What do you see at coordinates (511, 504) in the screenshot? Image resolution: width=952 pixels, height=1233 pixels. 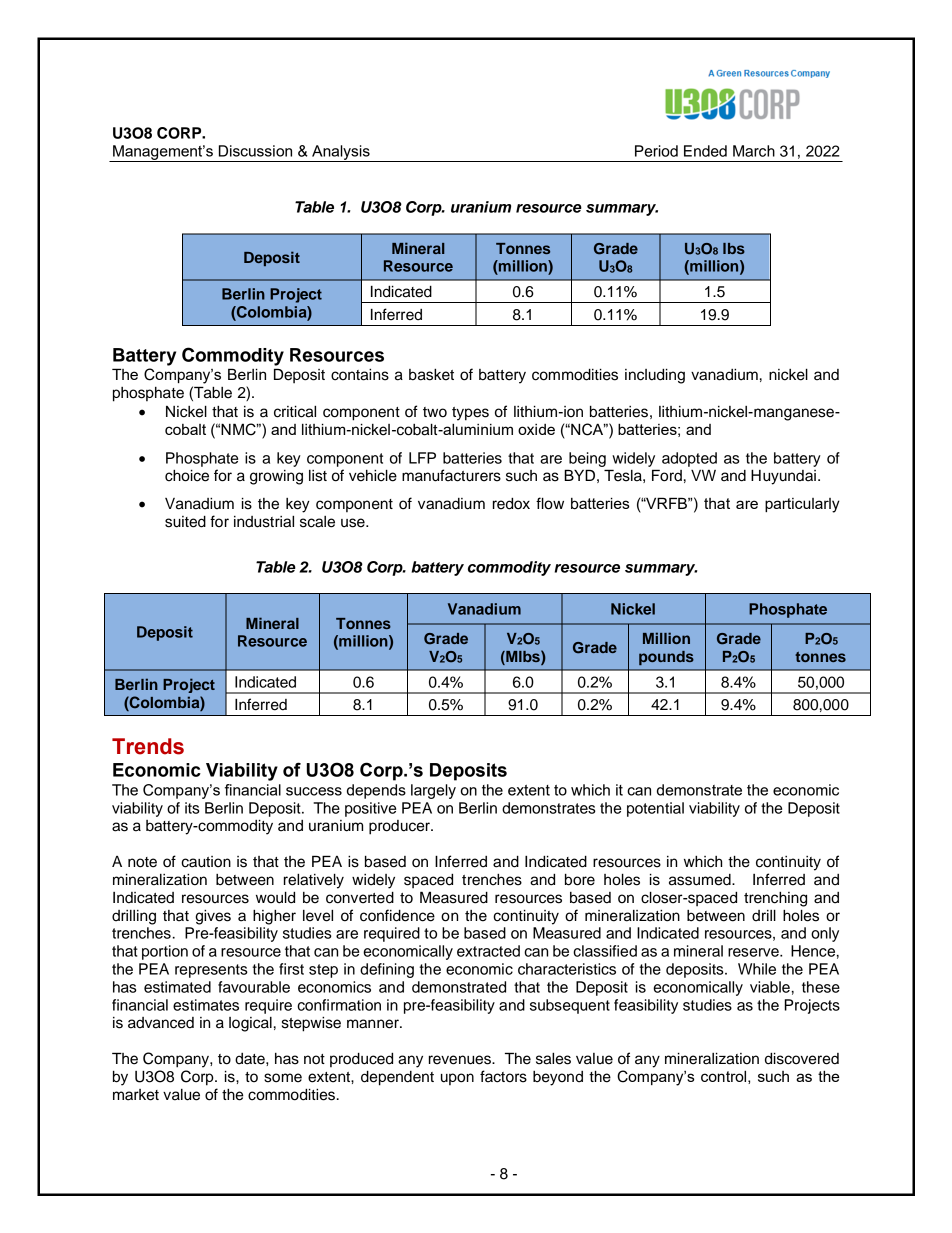 I see `redox` at bounding box center [511, 504].
